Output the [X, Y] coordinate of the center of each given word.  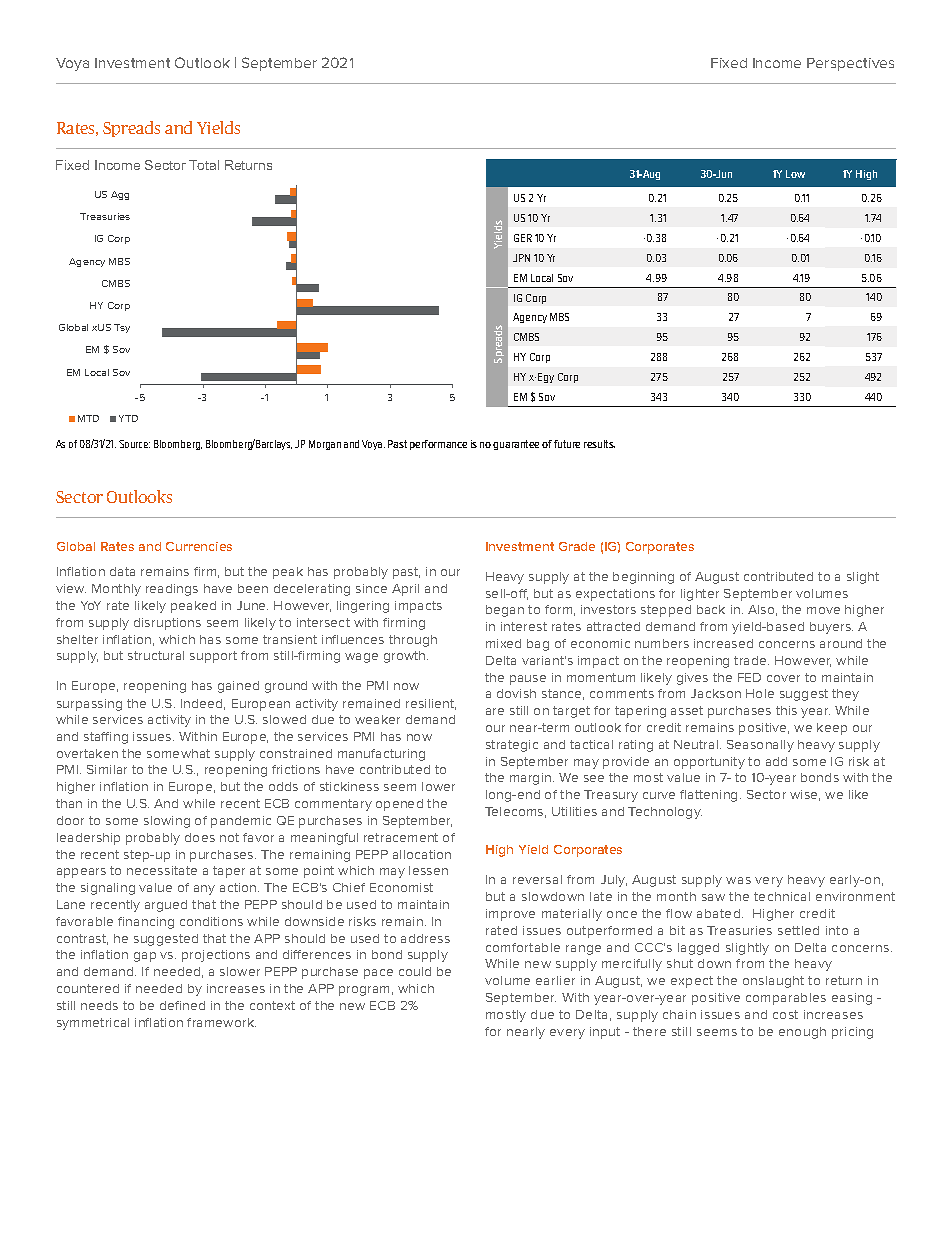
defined [182, 1005]
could [415, 971]
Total [204, 165]
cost [785, 1014]
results [599, 444]
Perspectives [850, 64]
